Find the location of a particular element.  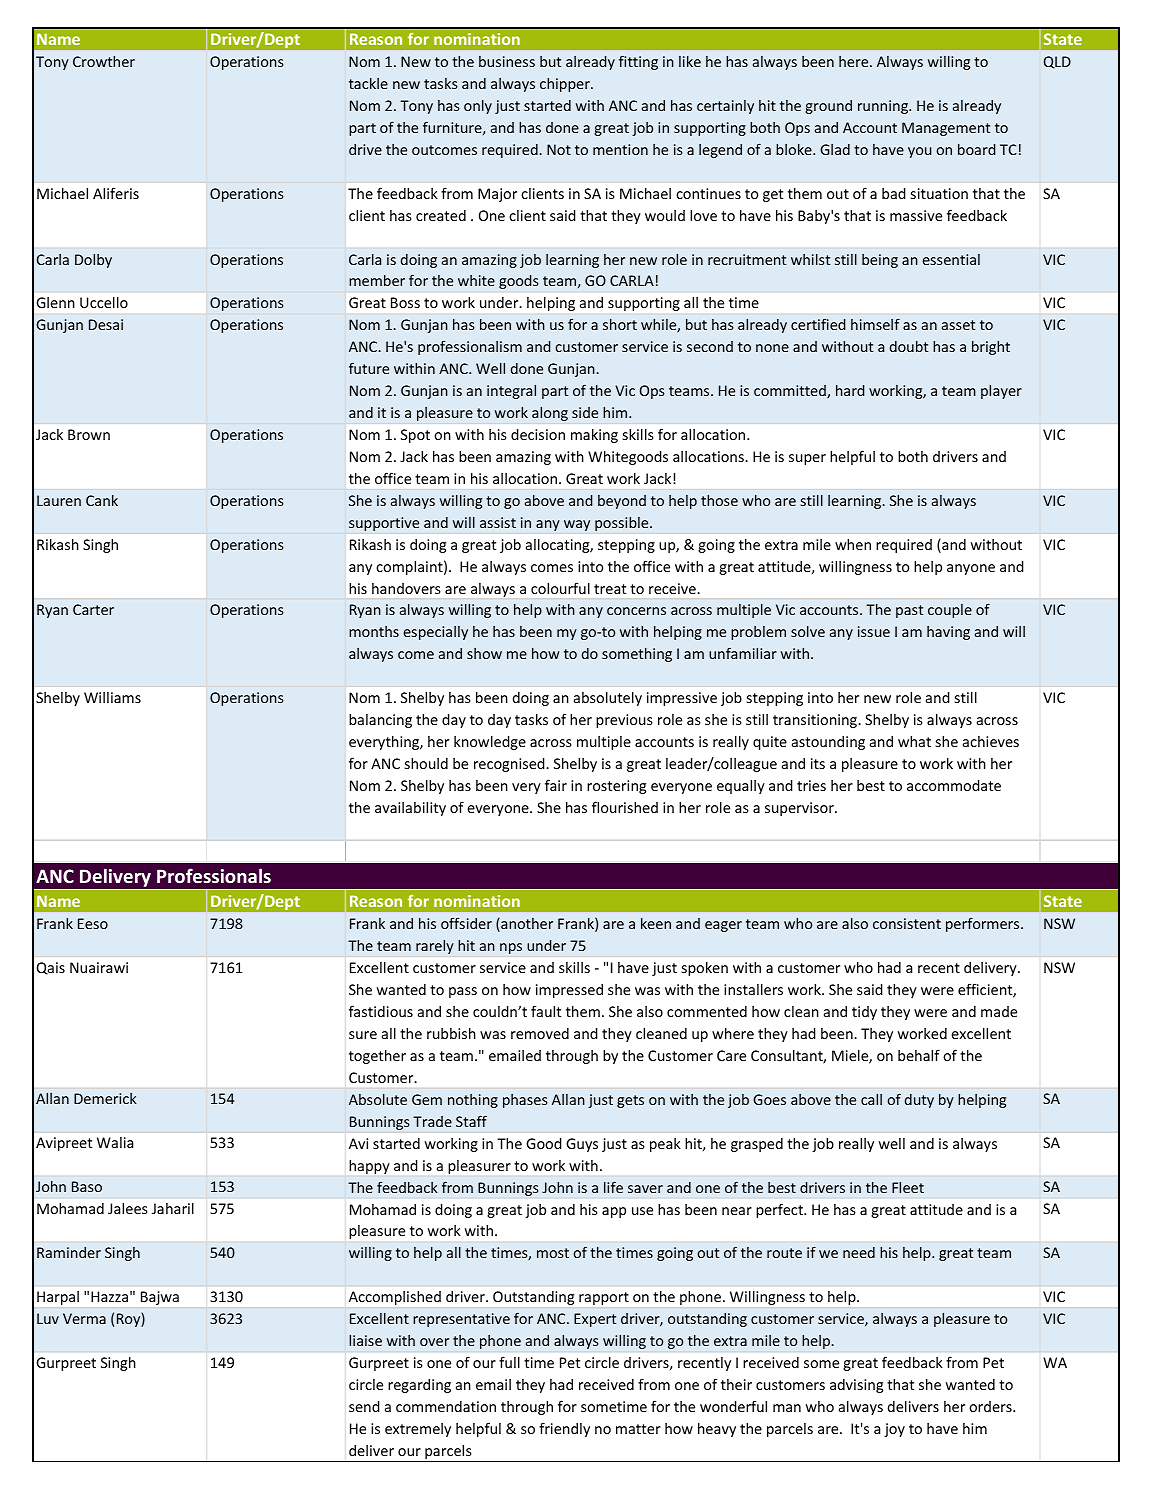

Professionals is located at coordinates (214, 875).
